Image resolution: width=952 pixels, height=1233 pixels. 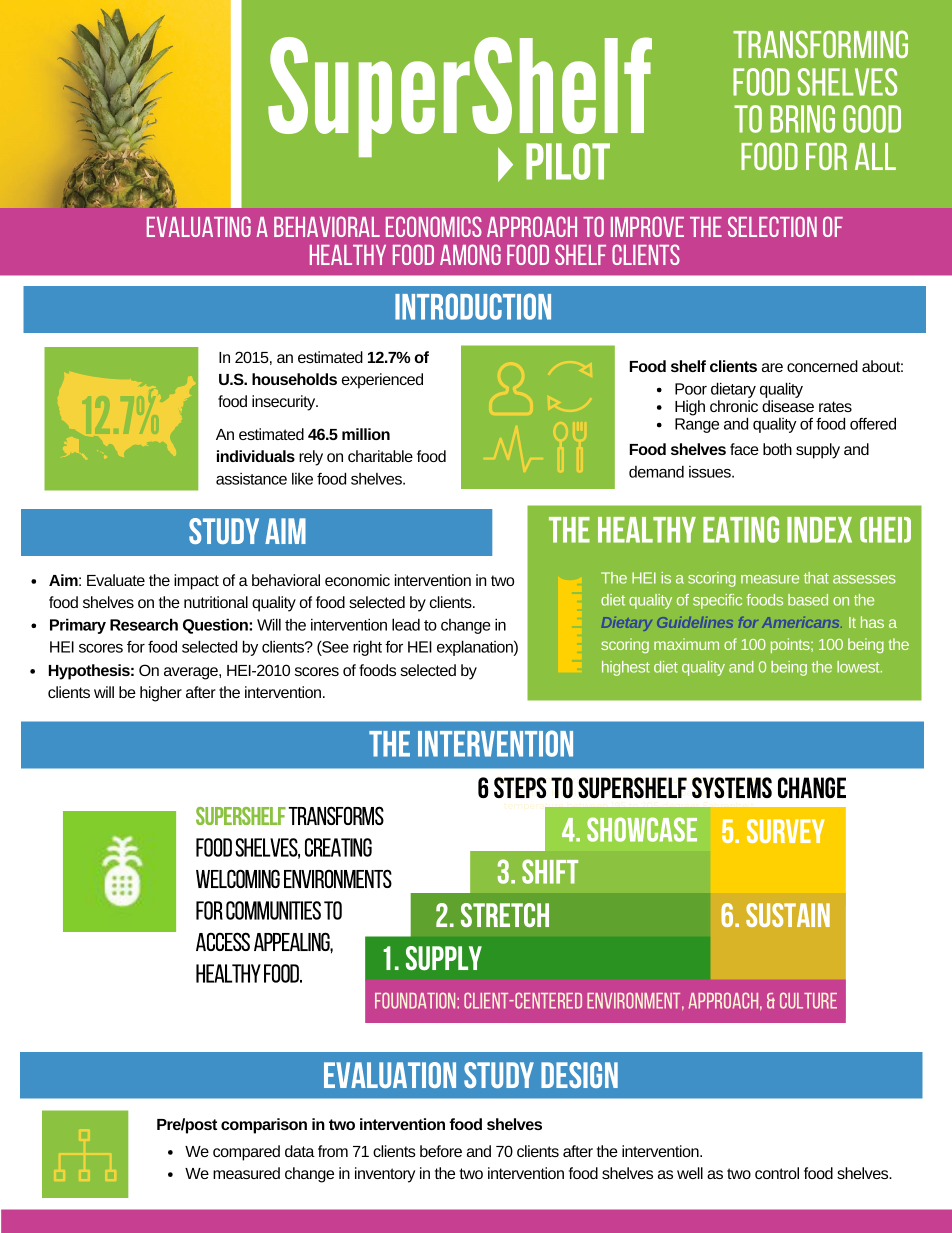 What do you see at coordinates (808, 1000) in the document?
I see `Culture` at bounding box center [808, 1000].
